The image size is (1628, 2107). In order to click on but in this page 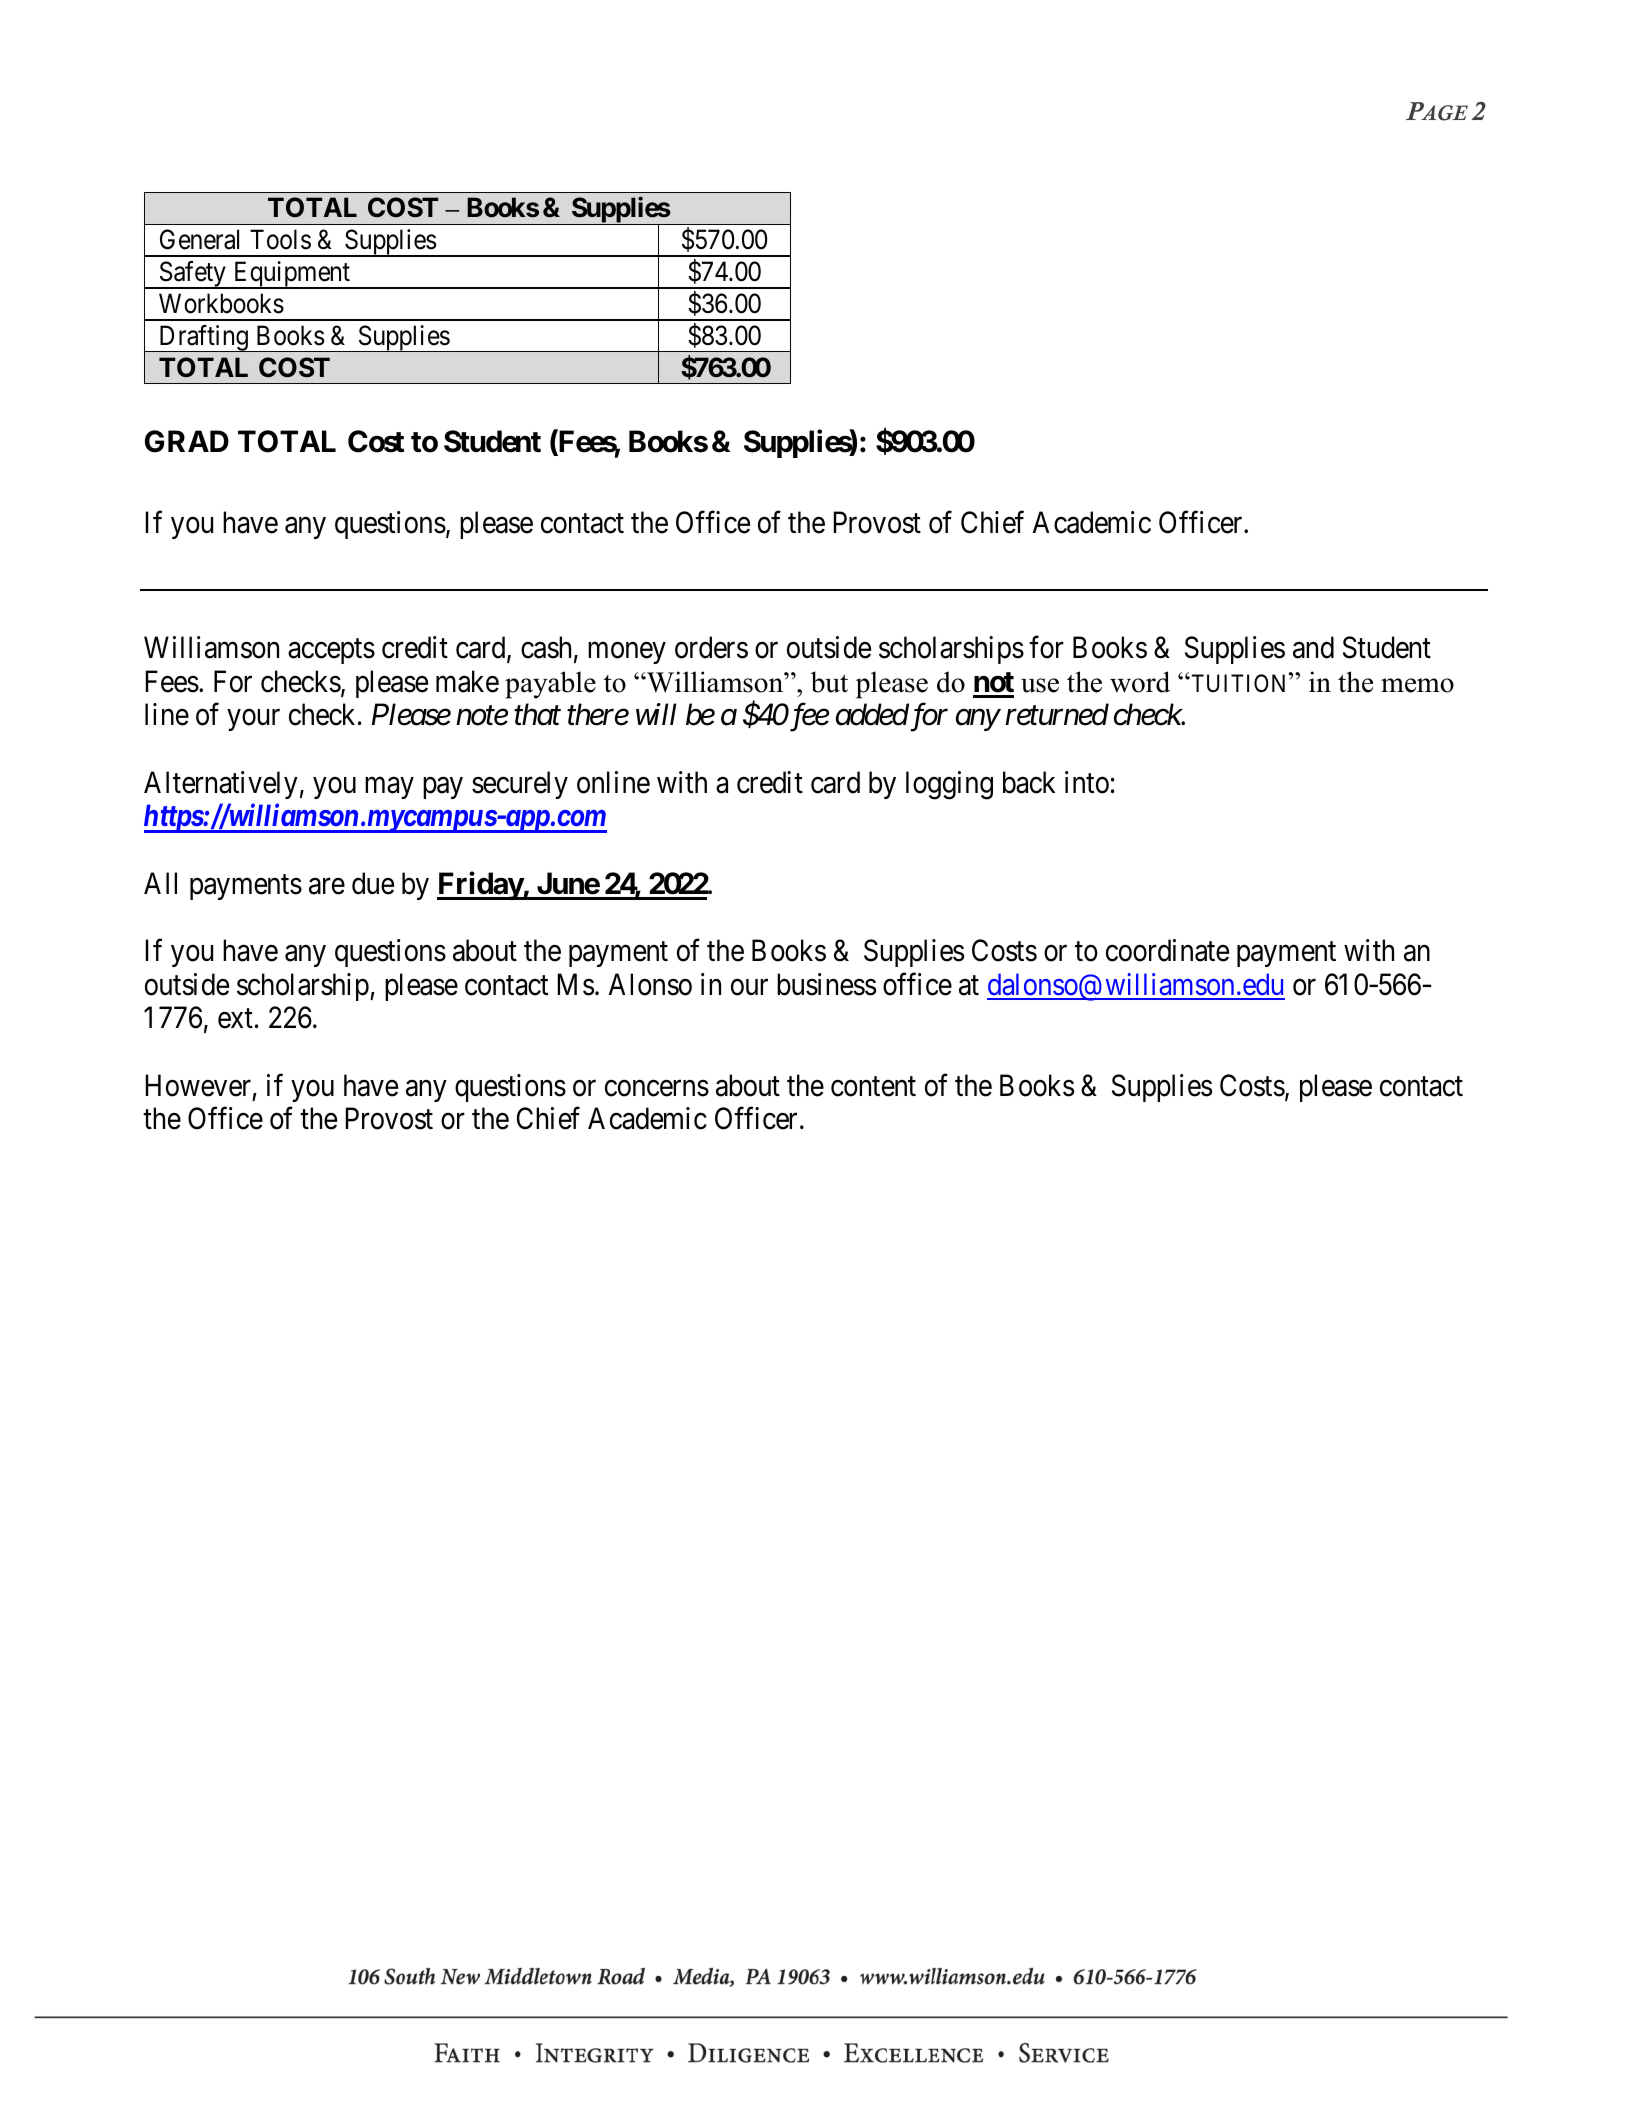, I will do `click(829, 682)`.
